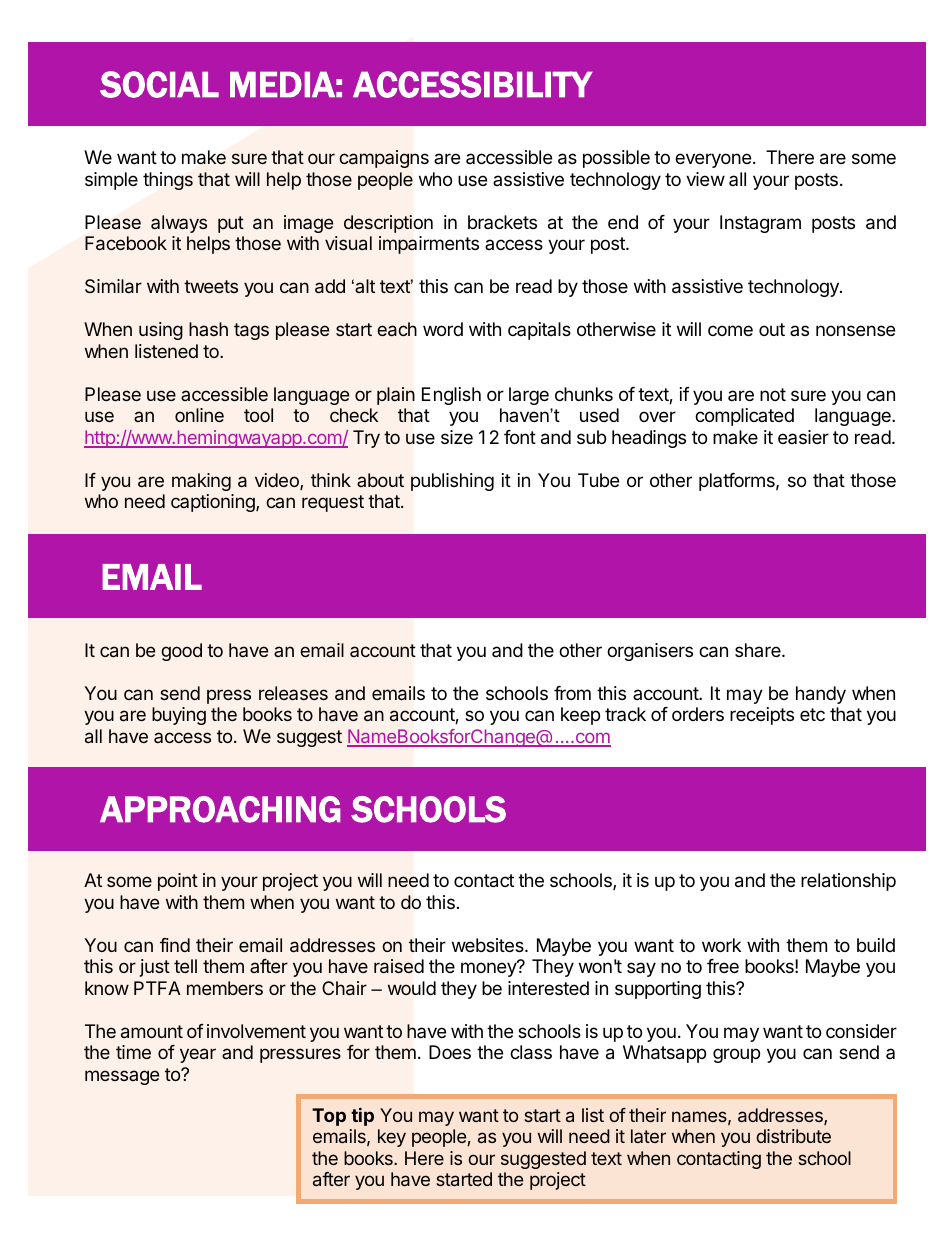 The width and height of the document is (952, 1233). What do you see at coordinates (713, 160) in the document?
I see `everyone` at bounding box center [713, 160].
